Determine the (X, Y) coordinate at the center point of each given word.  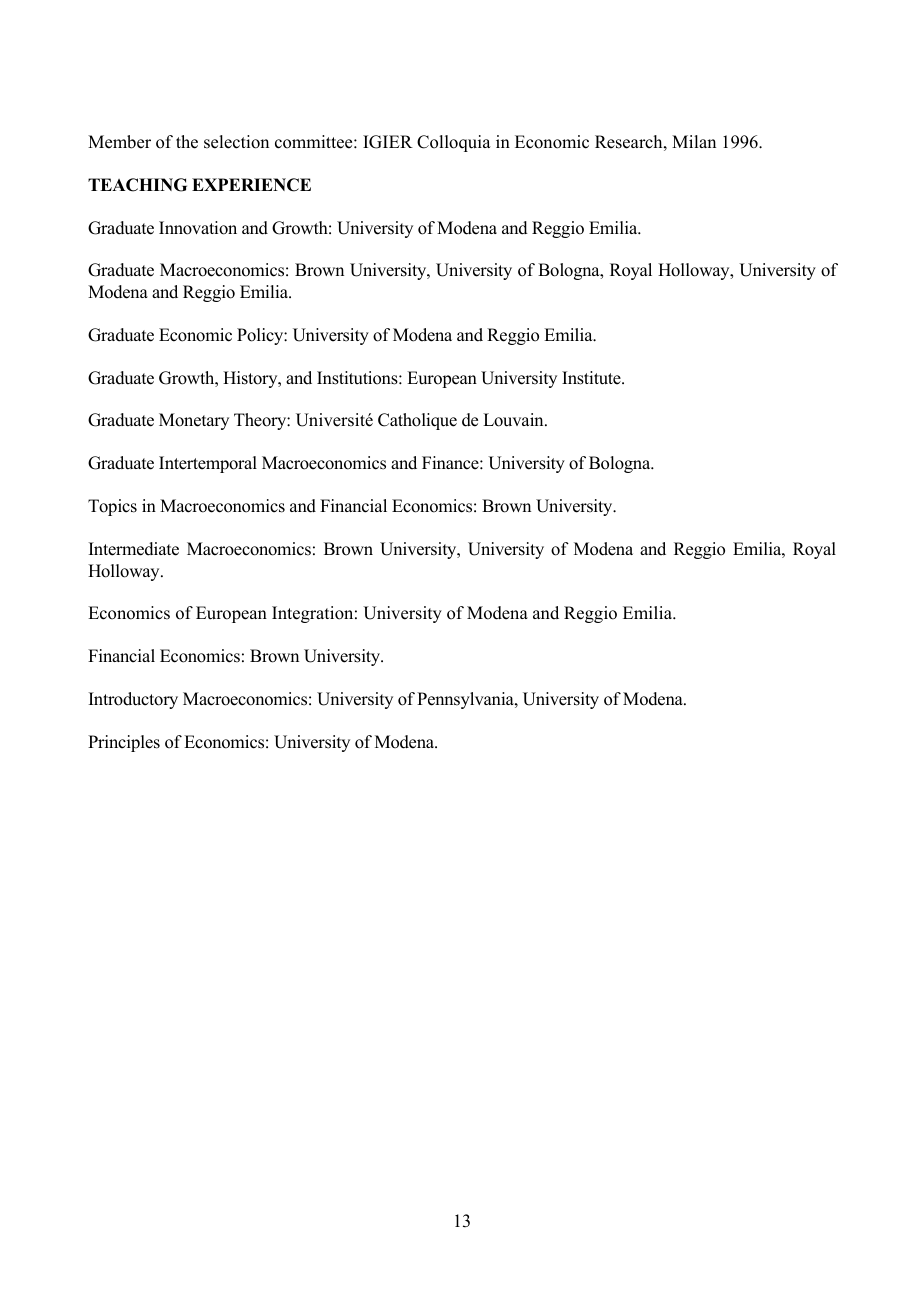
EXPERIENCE (251, 185)
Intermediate (134, 549)
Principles (124, 743)
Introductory (133, 700)
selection (236, 142)
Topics (112, 507)
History (251, 379)
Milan (694, 141)
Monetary (194, 421)
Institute (592, 378)
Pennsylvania (466, 700)
